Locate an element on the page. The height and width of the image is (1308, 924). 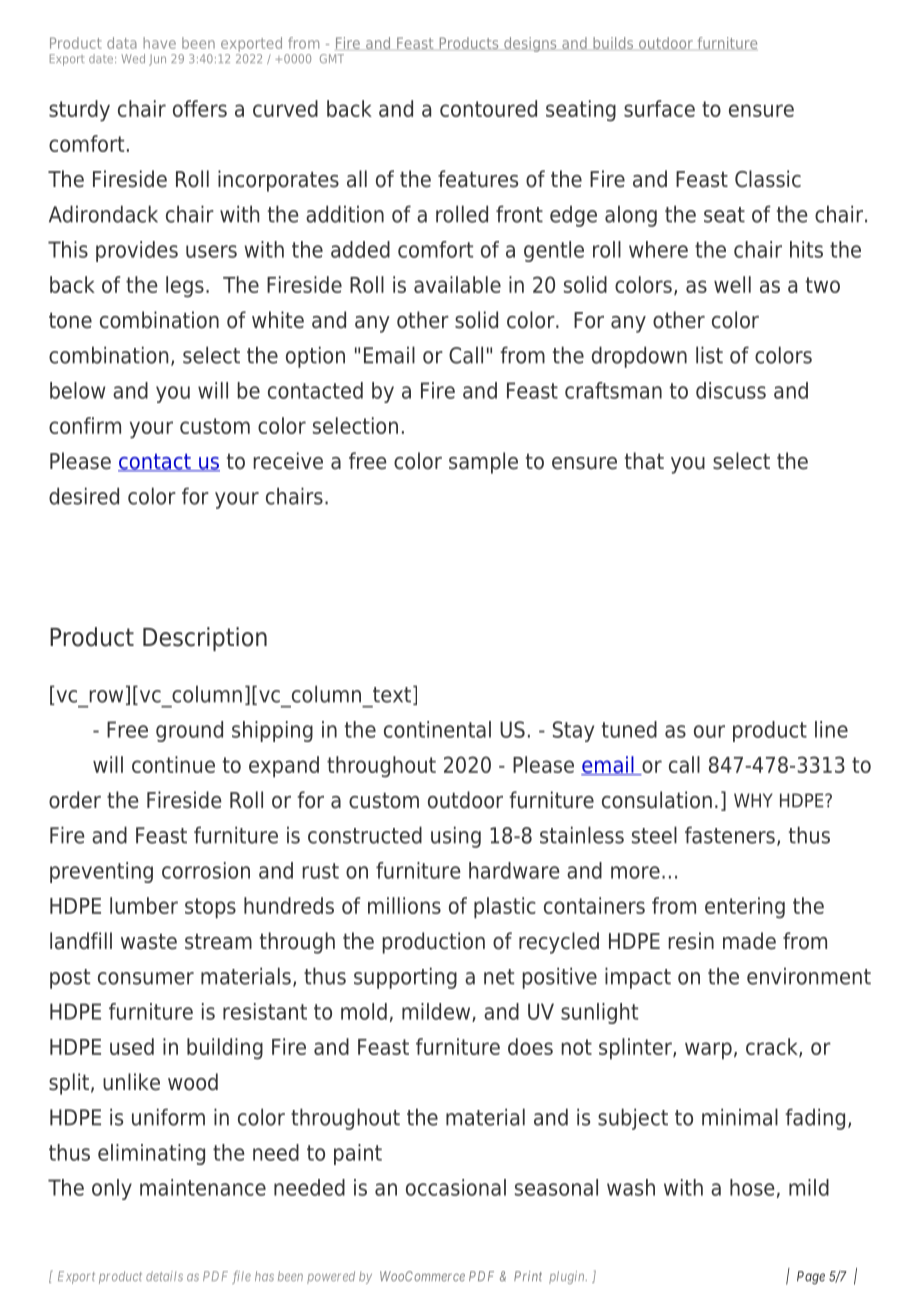
available is located at coordinates (457, 284).
